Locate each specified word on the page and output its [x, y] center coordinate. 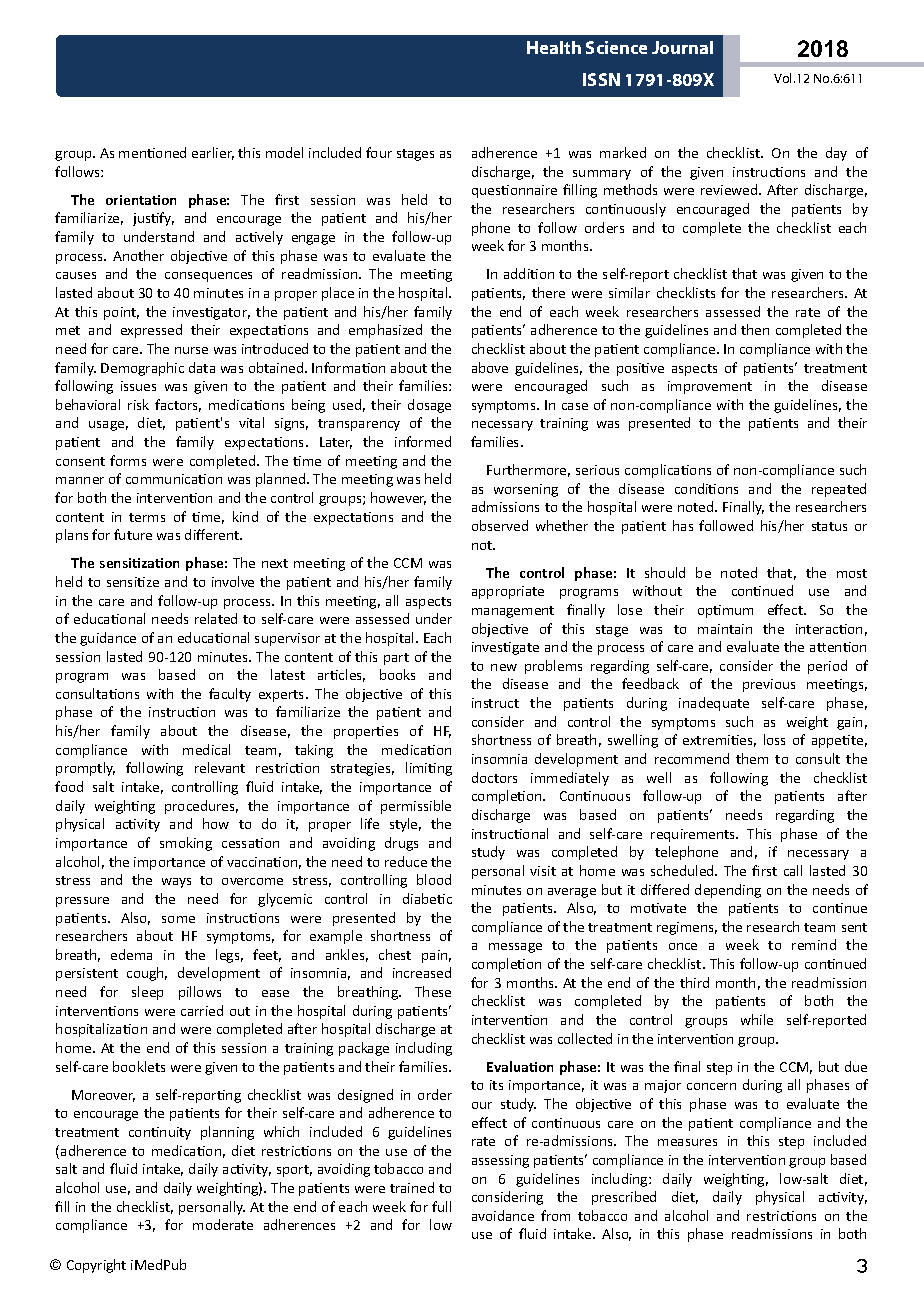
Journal [682, 47]
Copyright [96, 1266]
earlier [213, 153]
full [441, 1206]
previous [769, 685]
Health [554, 47]
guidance [108, 639]
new [504, 667]
